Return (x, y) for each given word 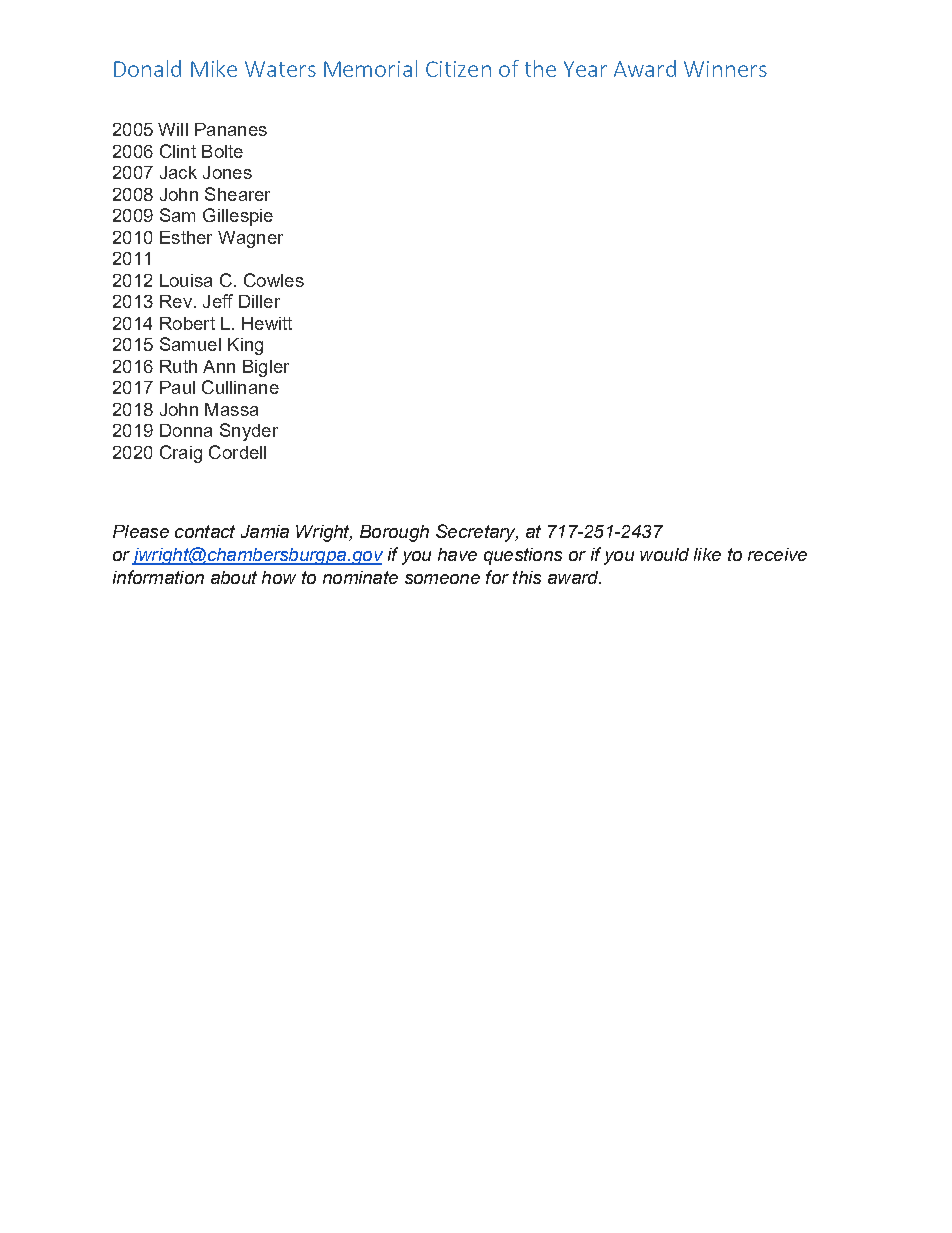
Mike (214, 68)
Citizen (458, 69)
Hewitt (267, 323)
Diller (259, 301)
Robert (187, 323)
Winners (725, 69)
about (234, 577)
